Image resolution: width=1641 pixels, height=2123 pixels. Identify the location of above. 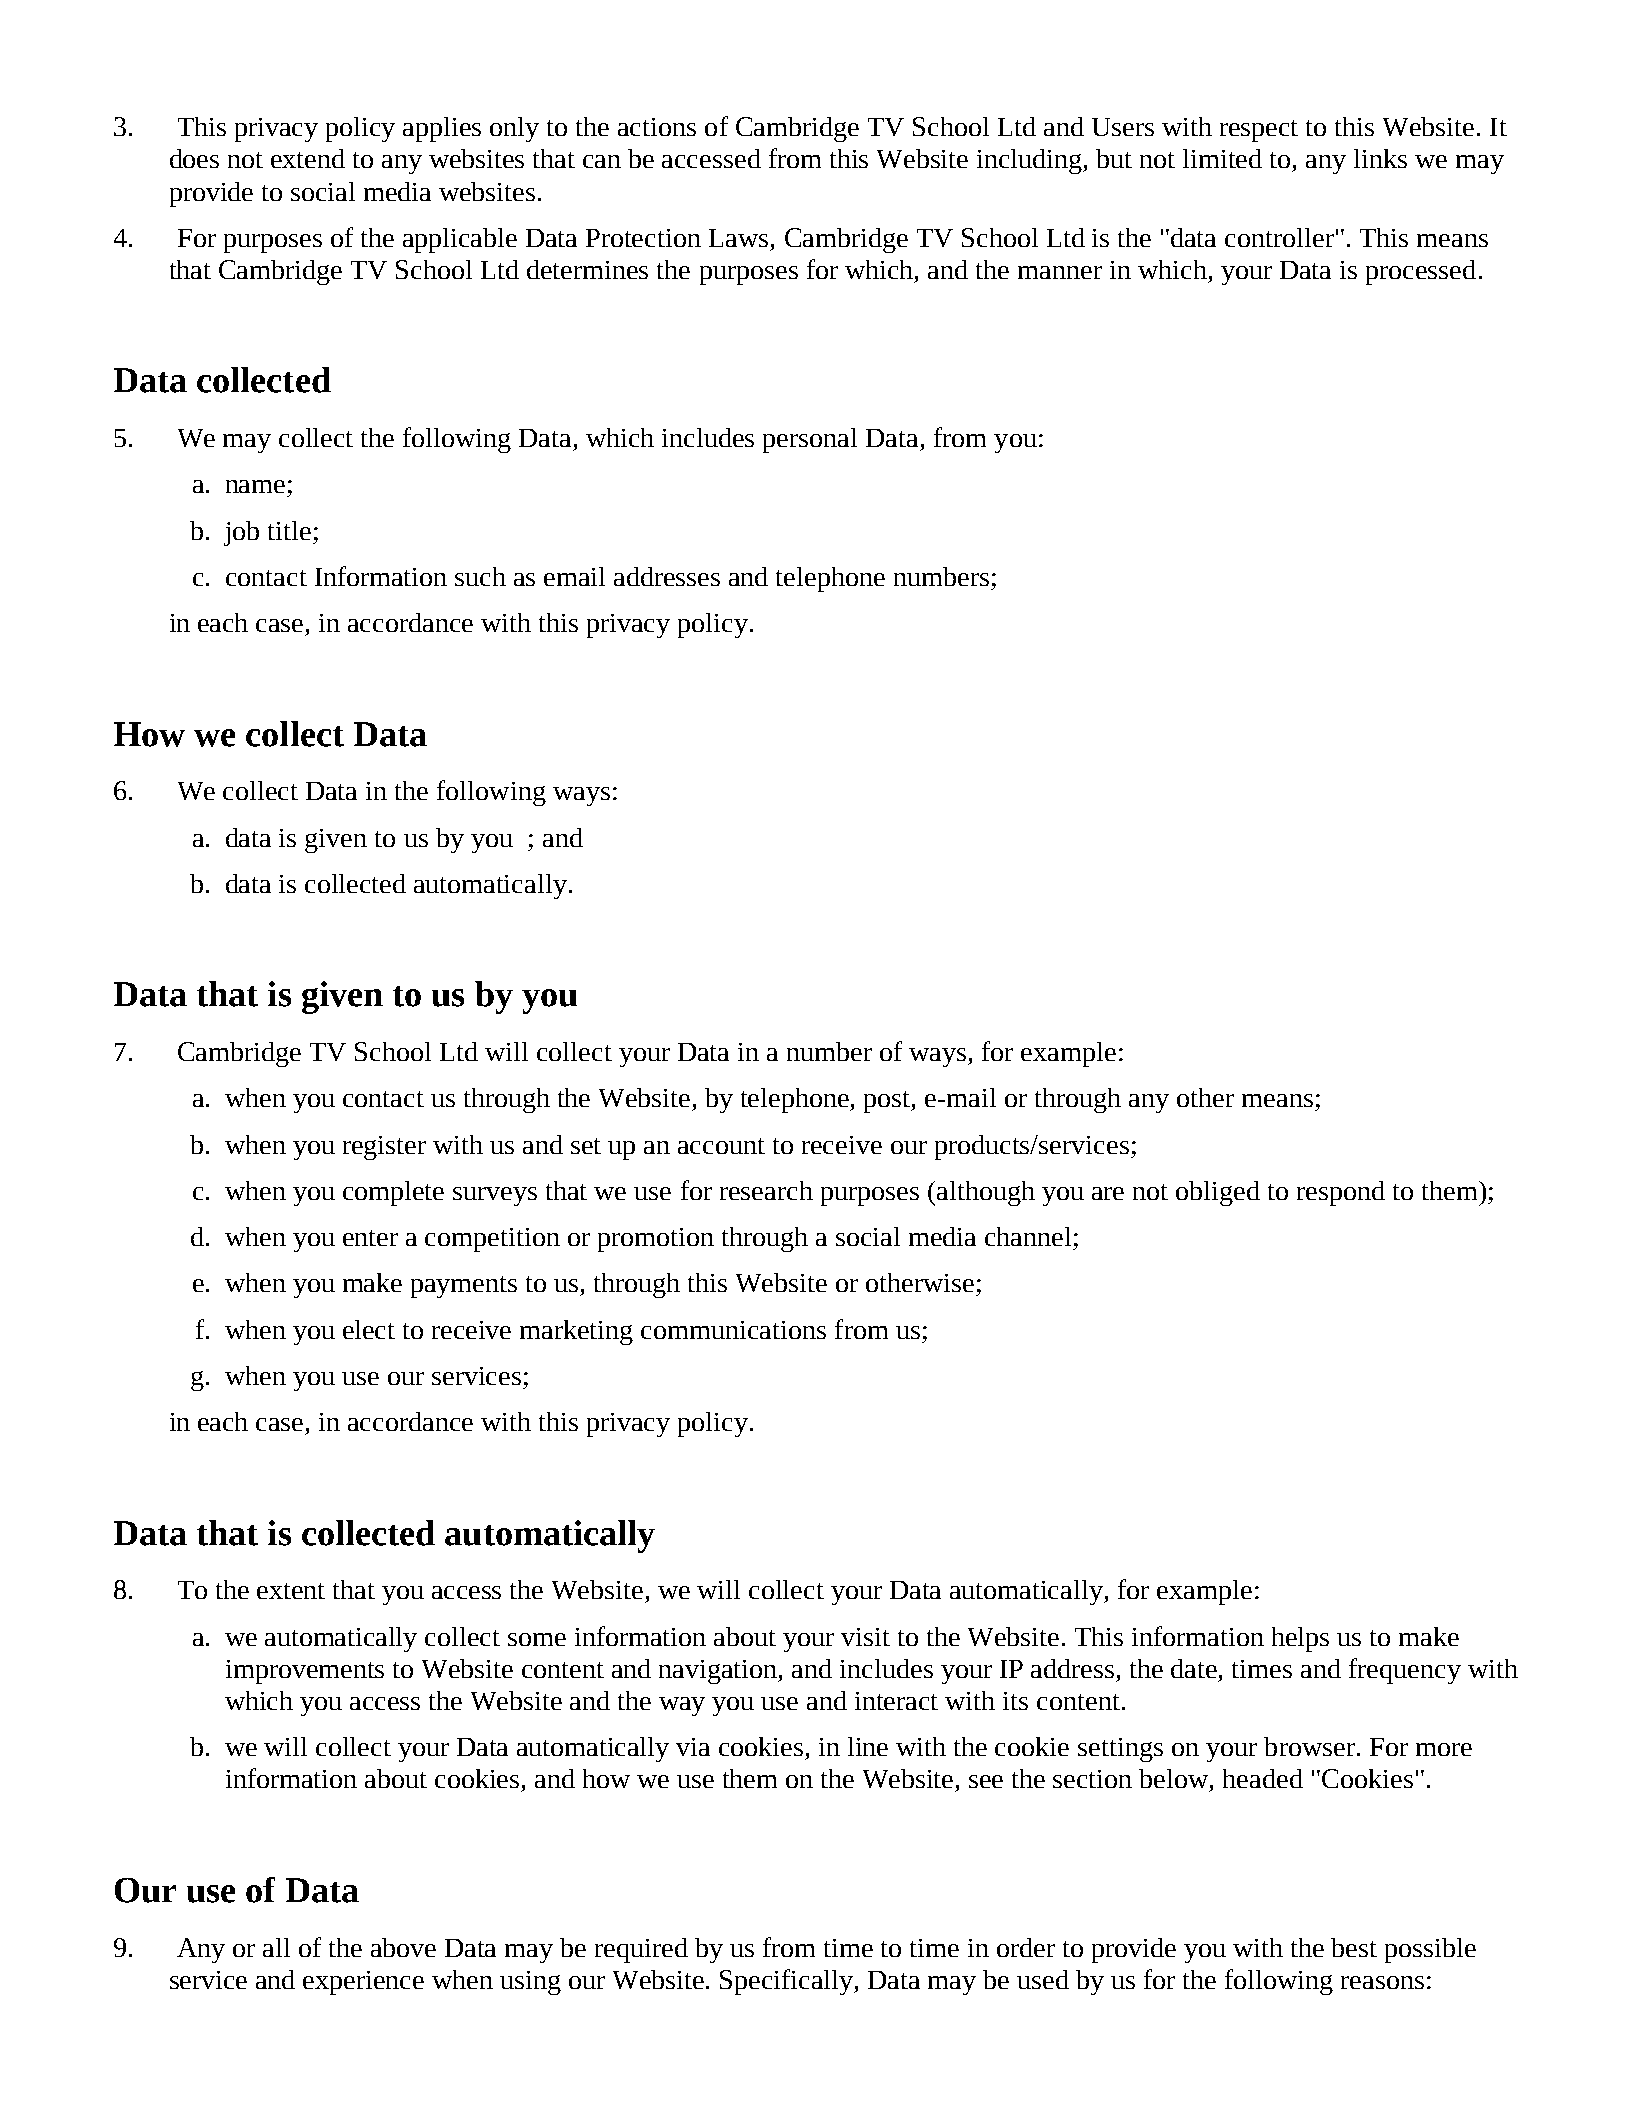
(403, 1947).
